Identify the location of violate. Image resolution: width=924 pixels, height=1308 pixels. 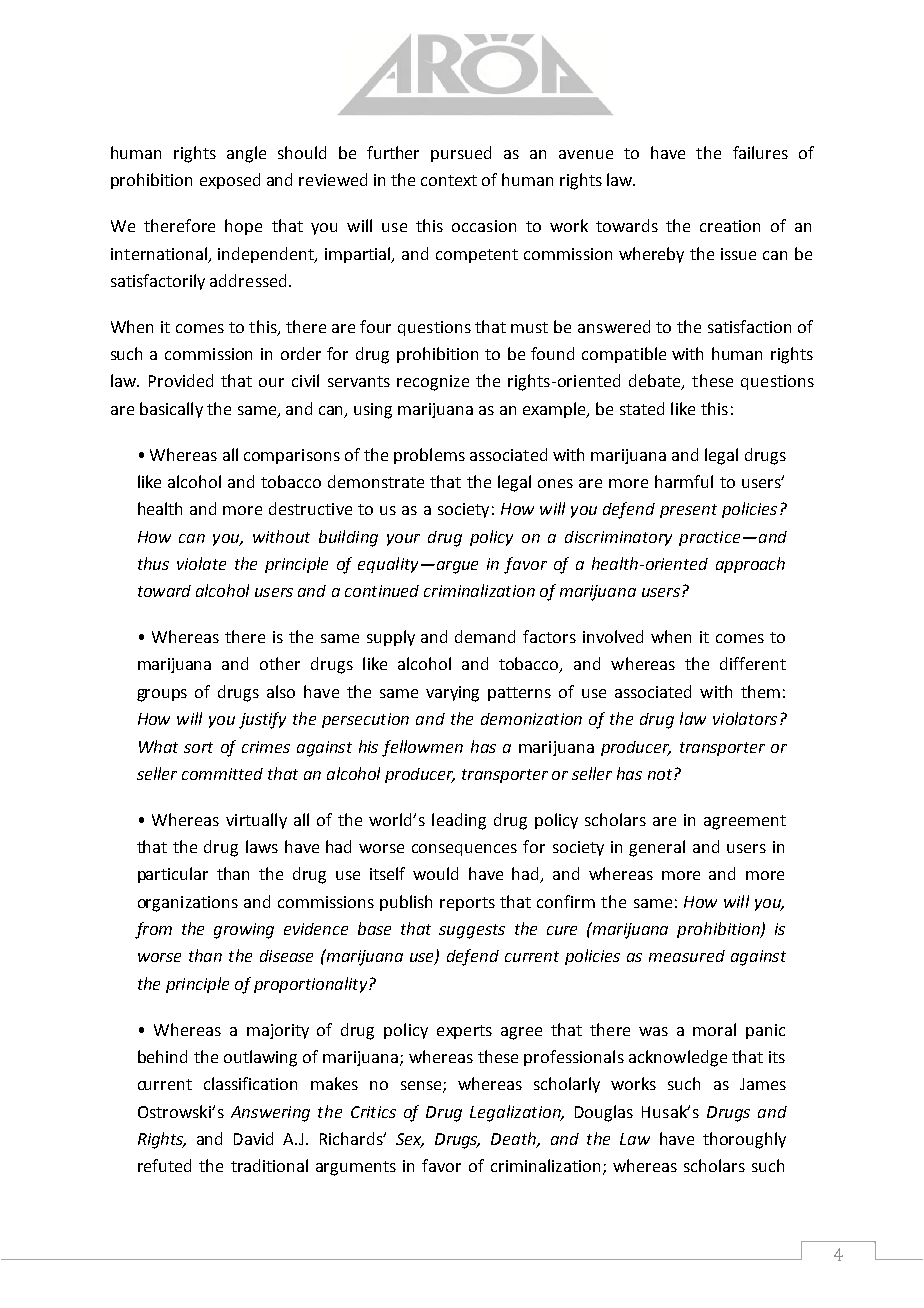
(201, 563).
